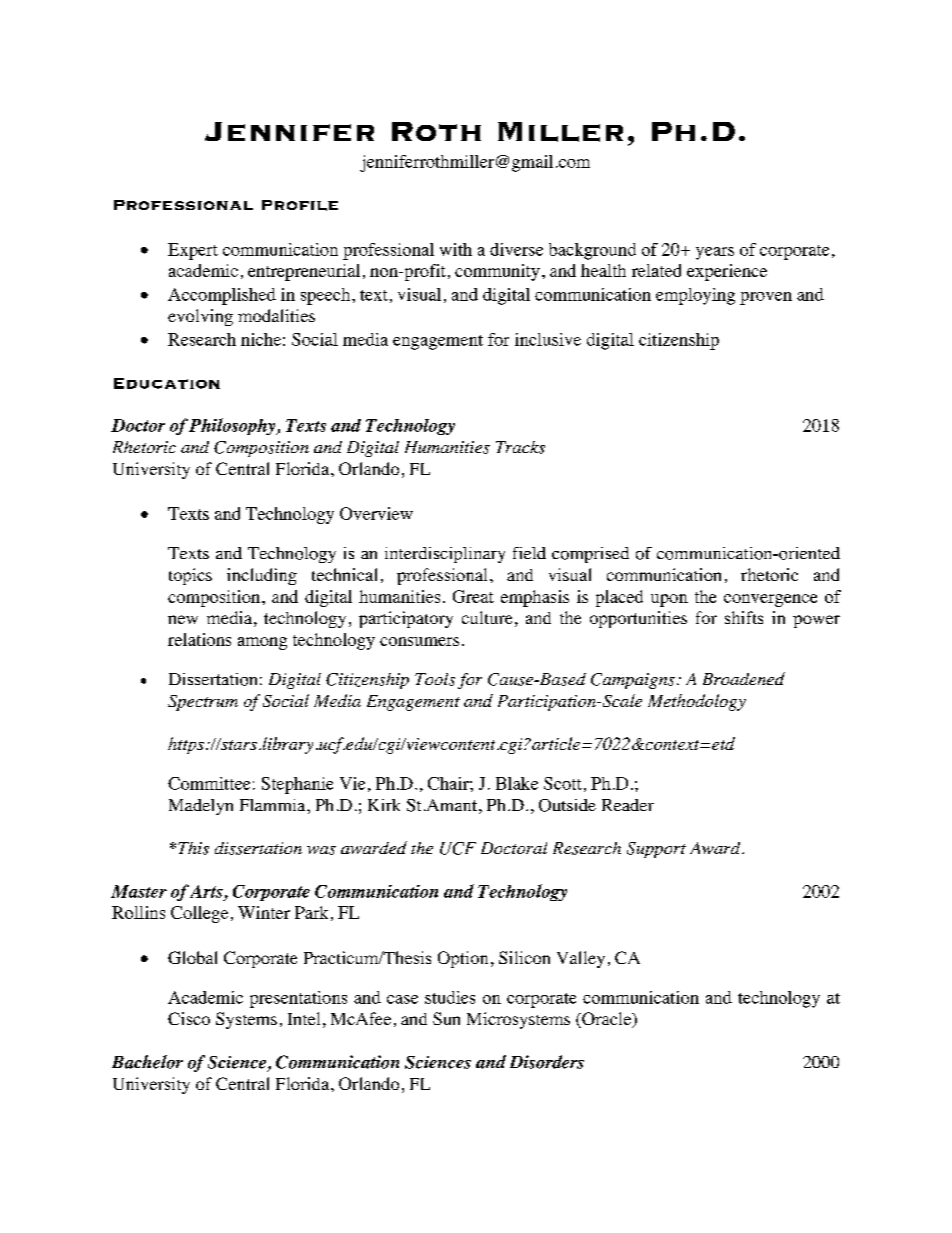 Image resolution: width=952 pixels, height=1233 pixels. What do you see at coordinates (189, 1018) in the page?
I see `Cisco` at bounding box center [189, 1018].
